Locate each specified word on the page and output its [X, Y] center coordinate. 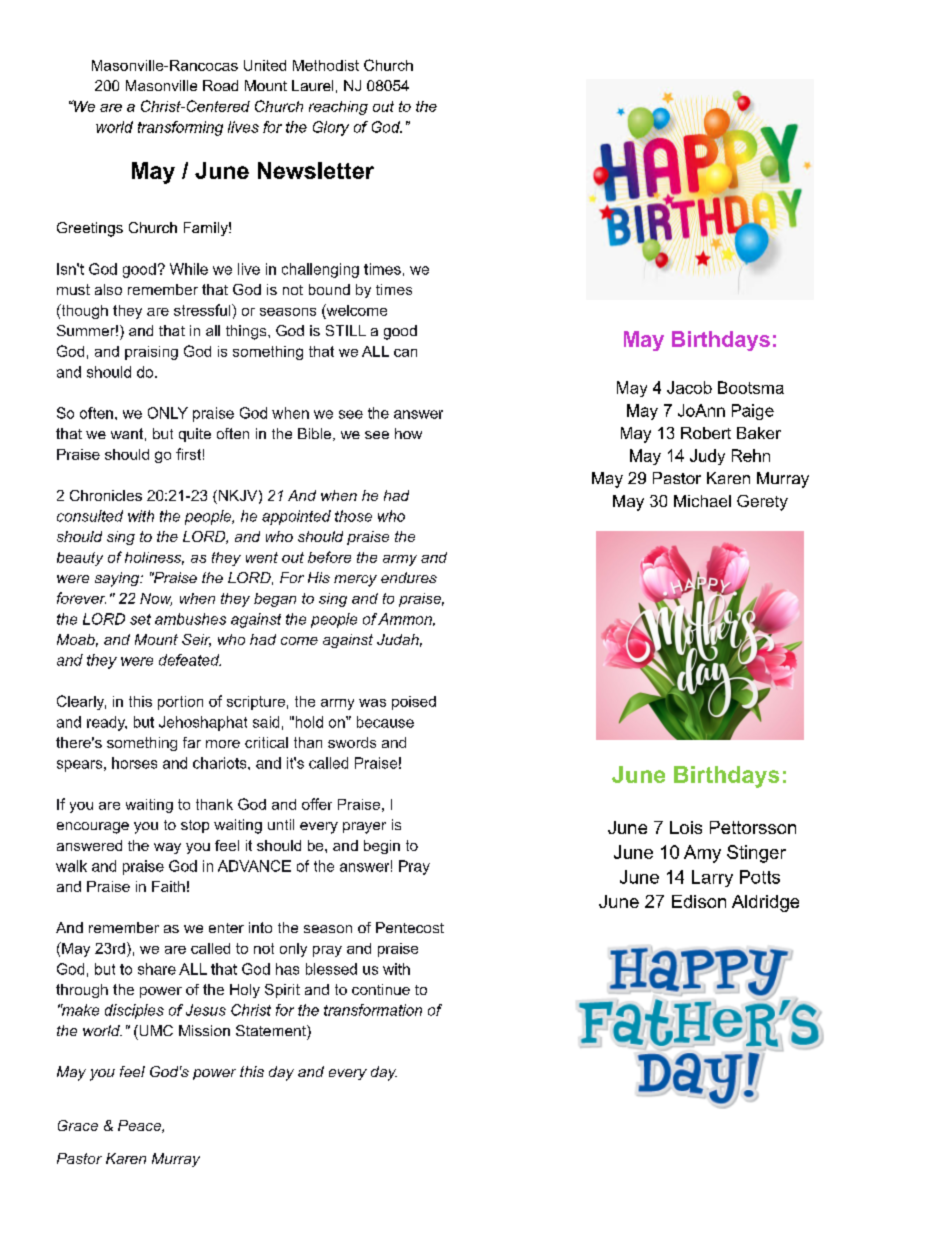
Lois [686, 827]
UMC [155, 1030]
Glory [331, 128]
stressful [203, 310]
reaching [338, 108]
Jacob [689, 387]
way [167, 848]
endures [409, 577]
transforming [180, 128]
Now [156, 599]
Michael [702, 501]
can [405, 353]
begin [382, 847]
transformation [373, 1010]
